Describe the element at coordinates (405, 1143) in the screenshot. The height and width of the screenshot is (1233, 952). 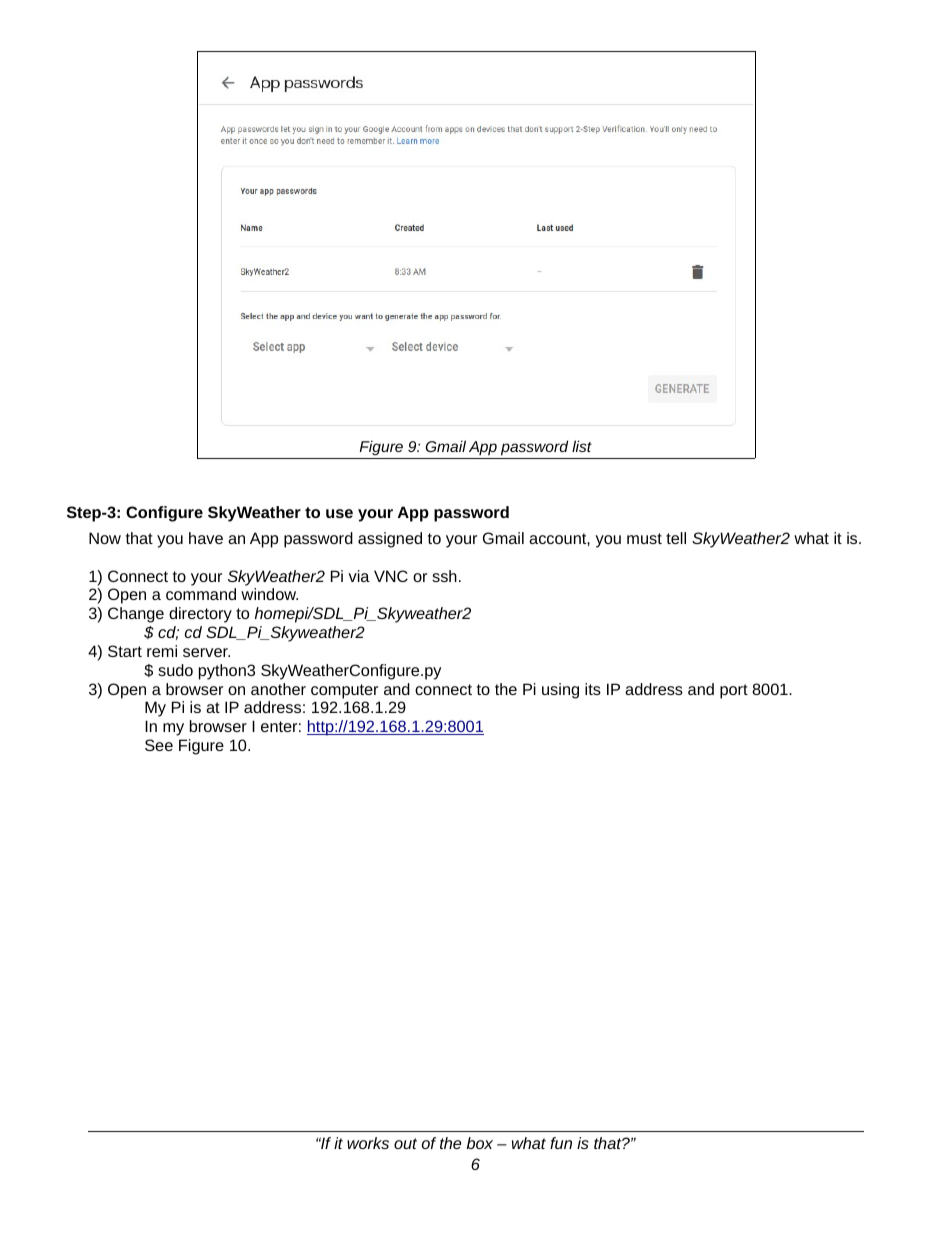
I see `out` at that location.
